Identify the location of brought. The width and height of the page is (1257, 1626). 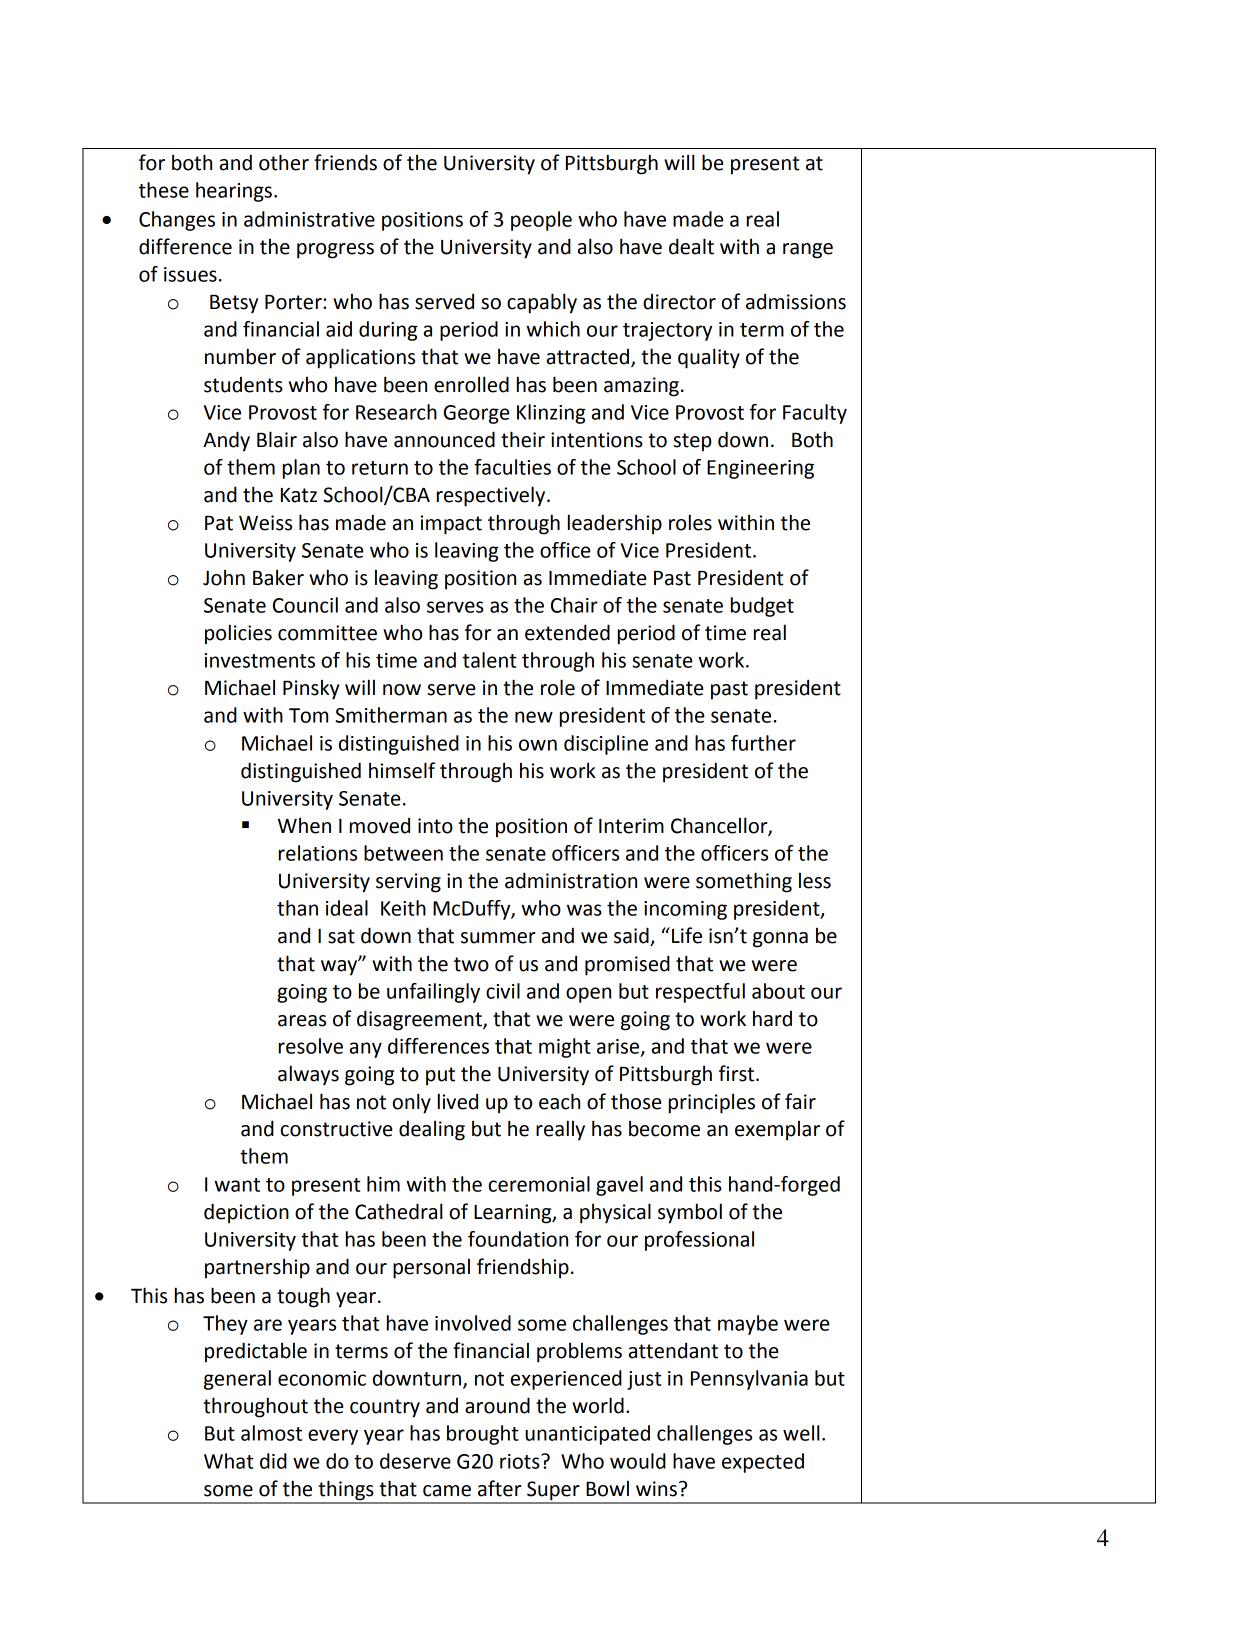
(483, 1435).
